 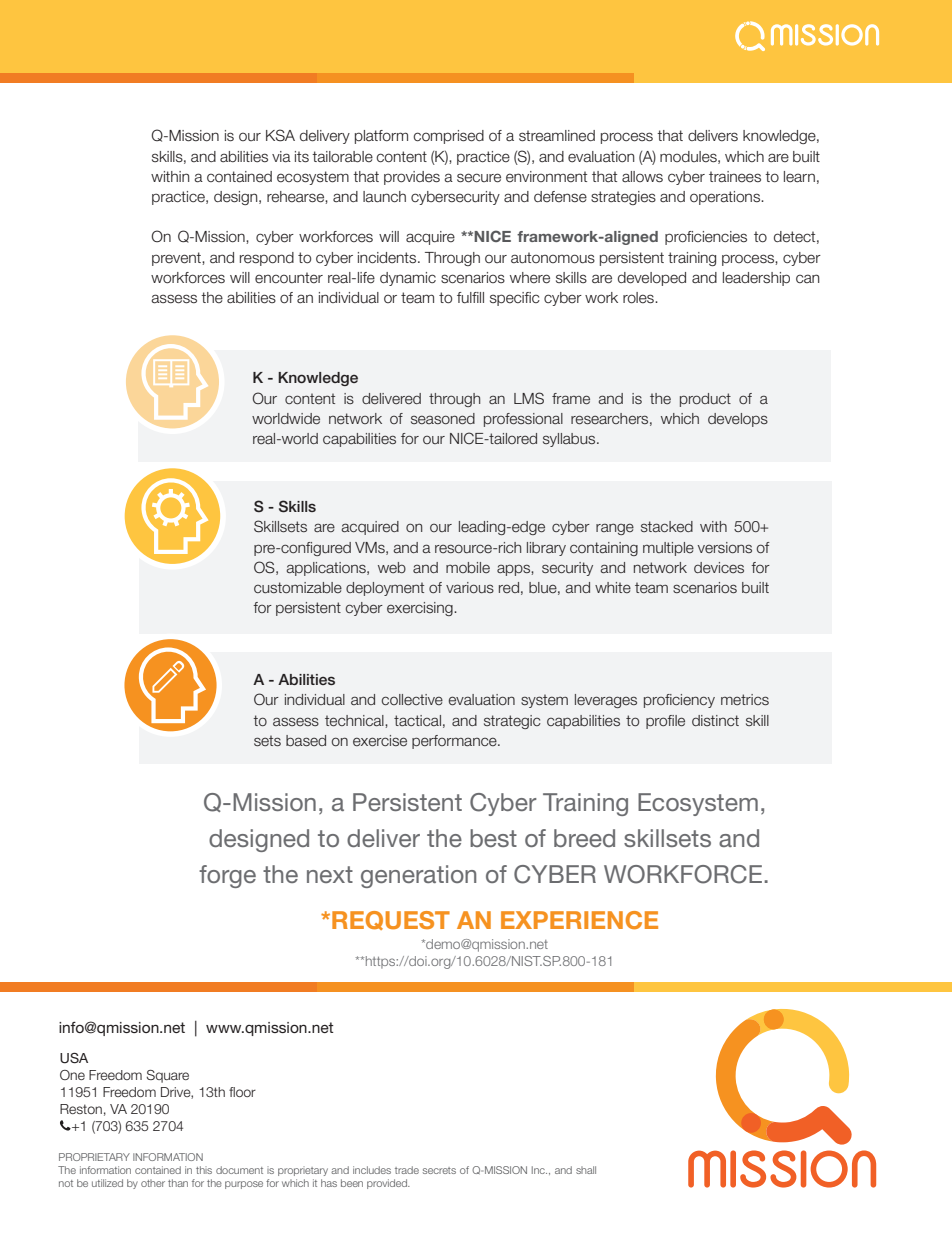 What do you see at coordinates (412, 178) in the document?
I see `provides` at bounding box center [412, 178].
